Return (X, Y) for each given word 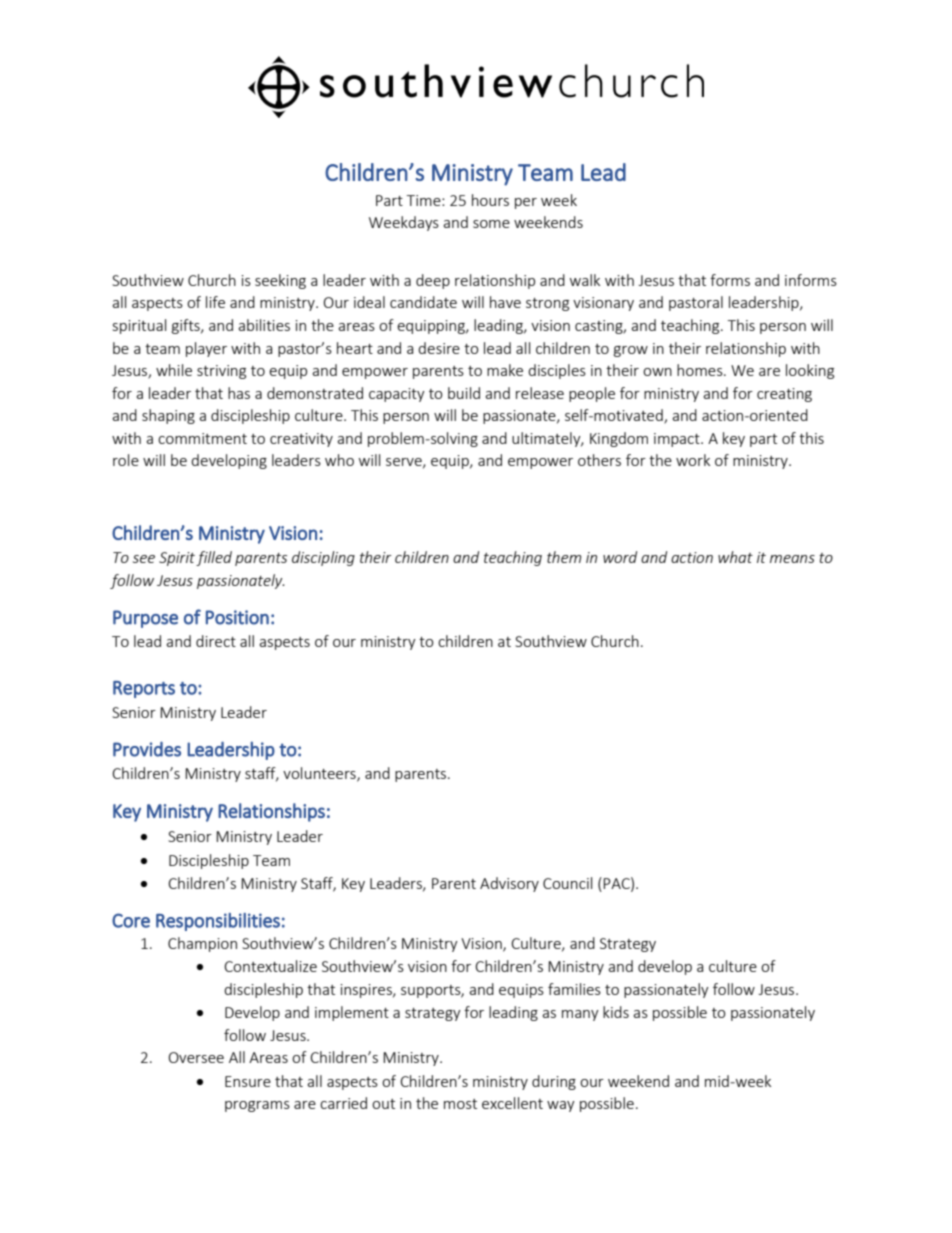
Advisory (509, 884)
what (735, 557)
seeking (280, 281)
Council (567, 883)
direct (216, 641)
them (564, 557)
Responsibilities (218, 922)
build (464, 393)
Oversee (196, 1057)
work (693, 460)
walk (585, 280)
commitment (202, 438)
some (491, 224)
